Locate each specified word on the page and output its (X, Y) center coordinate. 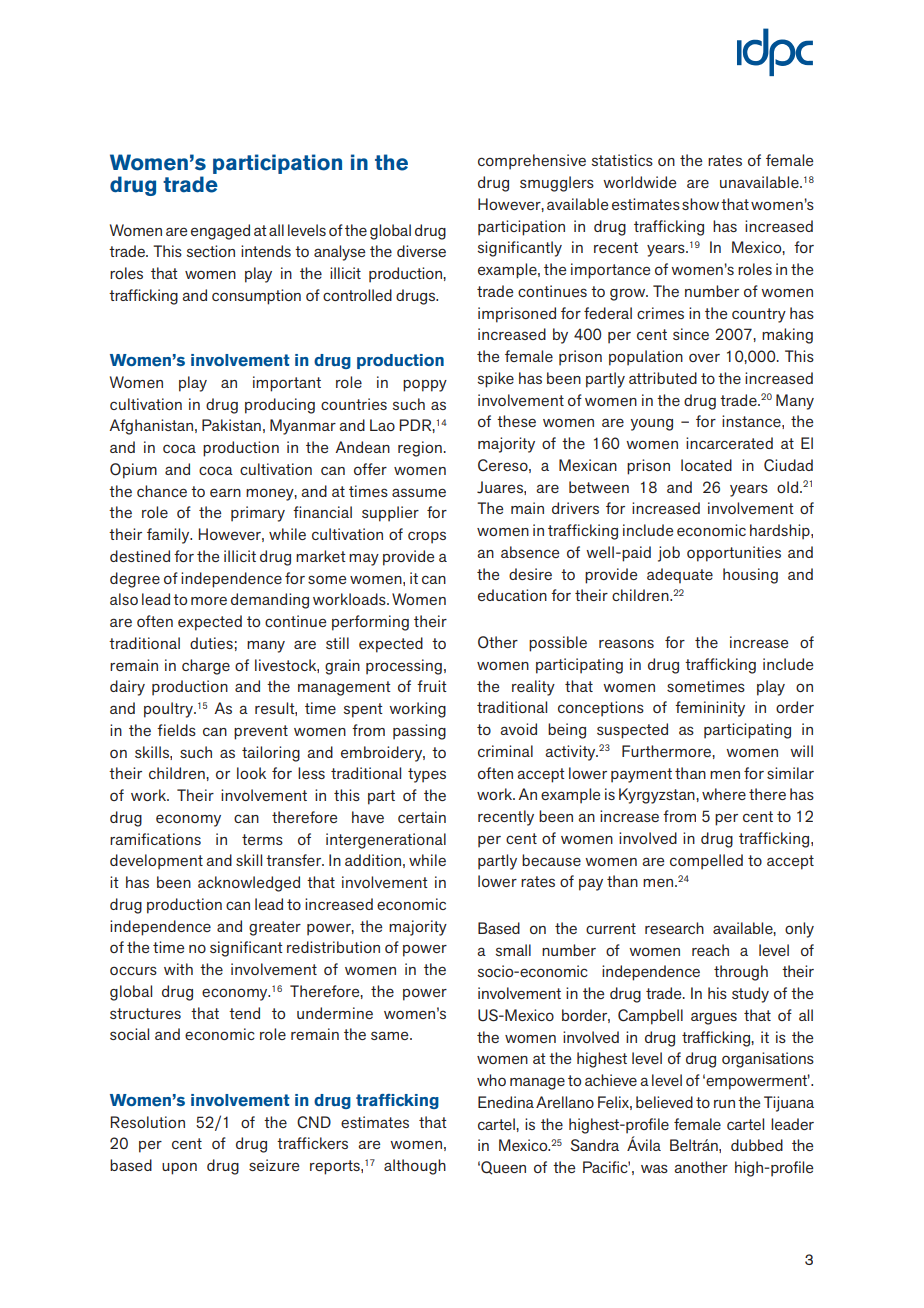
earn (225, 492)
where (724, 794)
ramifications (155, 839)
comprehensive (532, 162)
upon (179, 1168)
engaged (220, 232)
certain (422, 817)
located (706, 465)
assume (419, 492)
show (700, 204)
